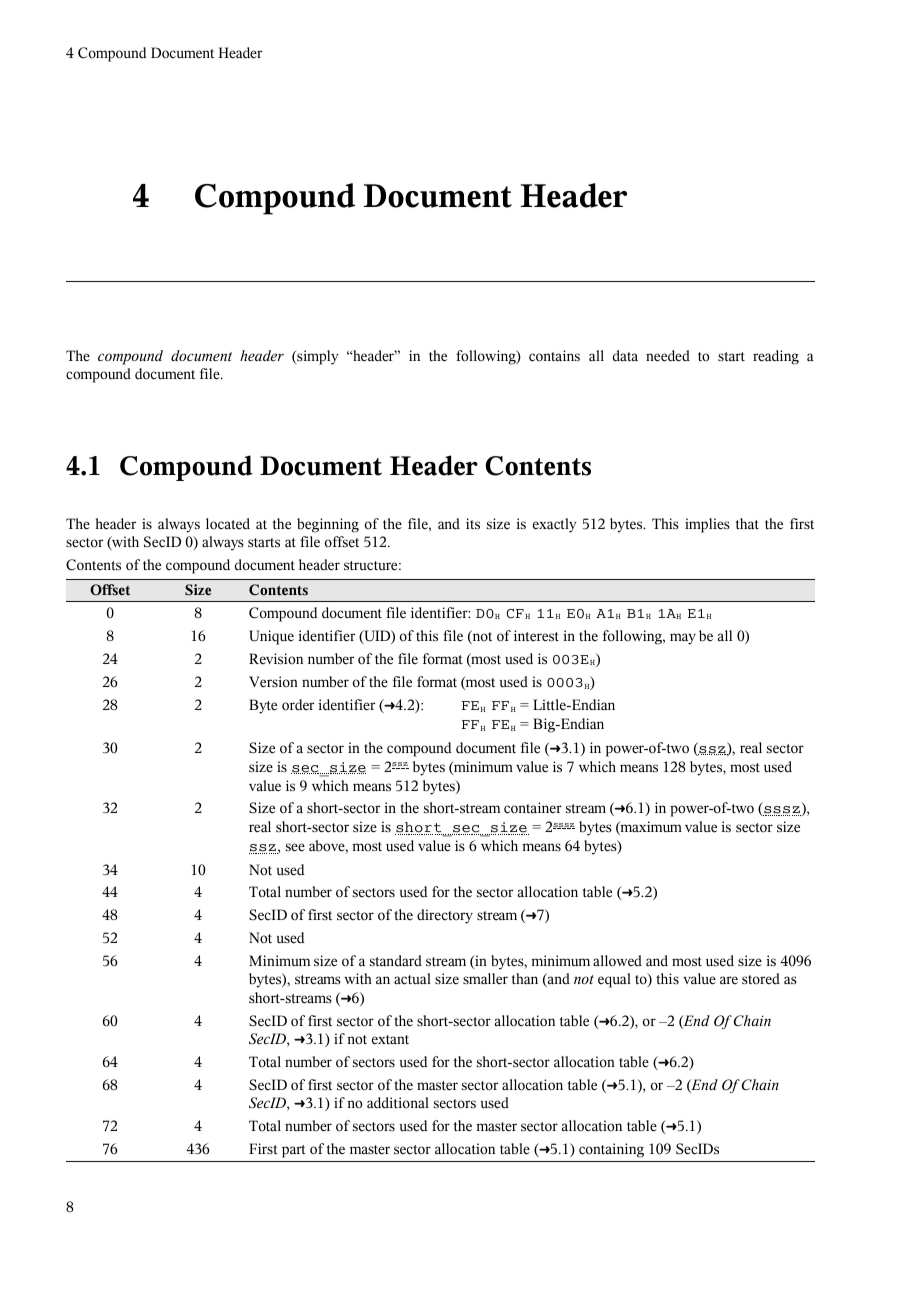  What do you see at coordinates (668, 356) in the document?
I see `needed` at bounding box center [668, 356].
